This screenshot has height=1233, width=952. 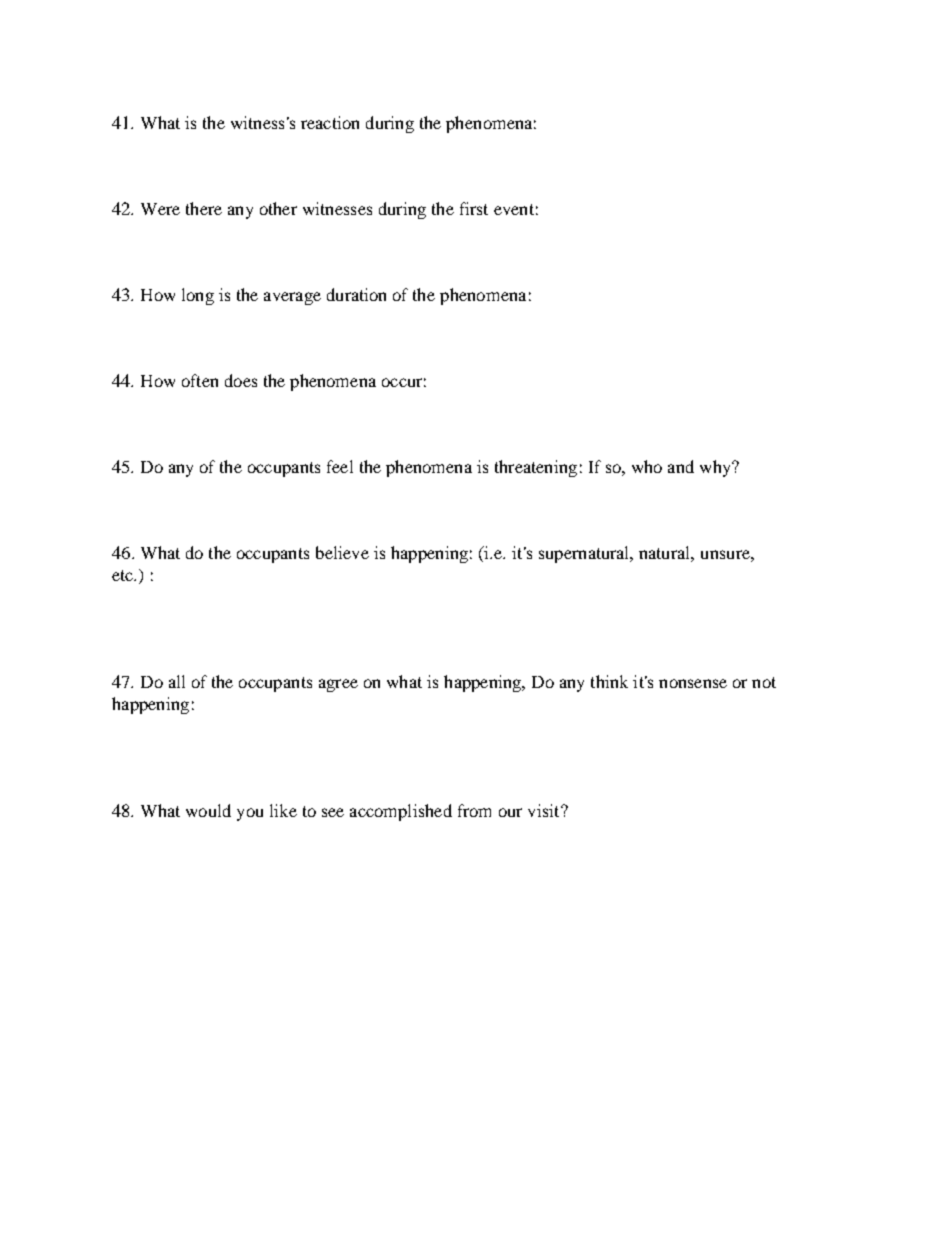 I want to click on would, so click(x=208, y=810).
